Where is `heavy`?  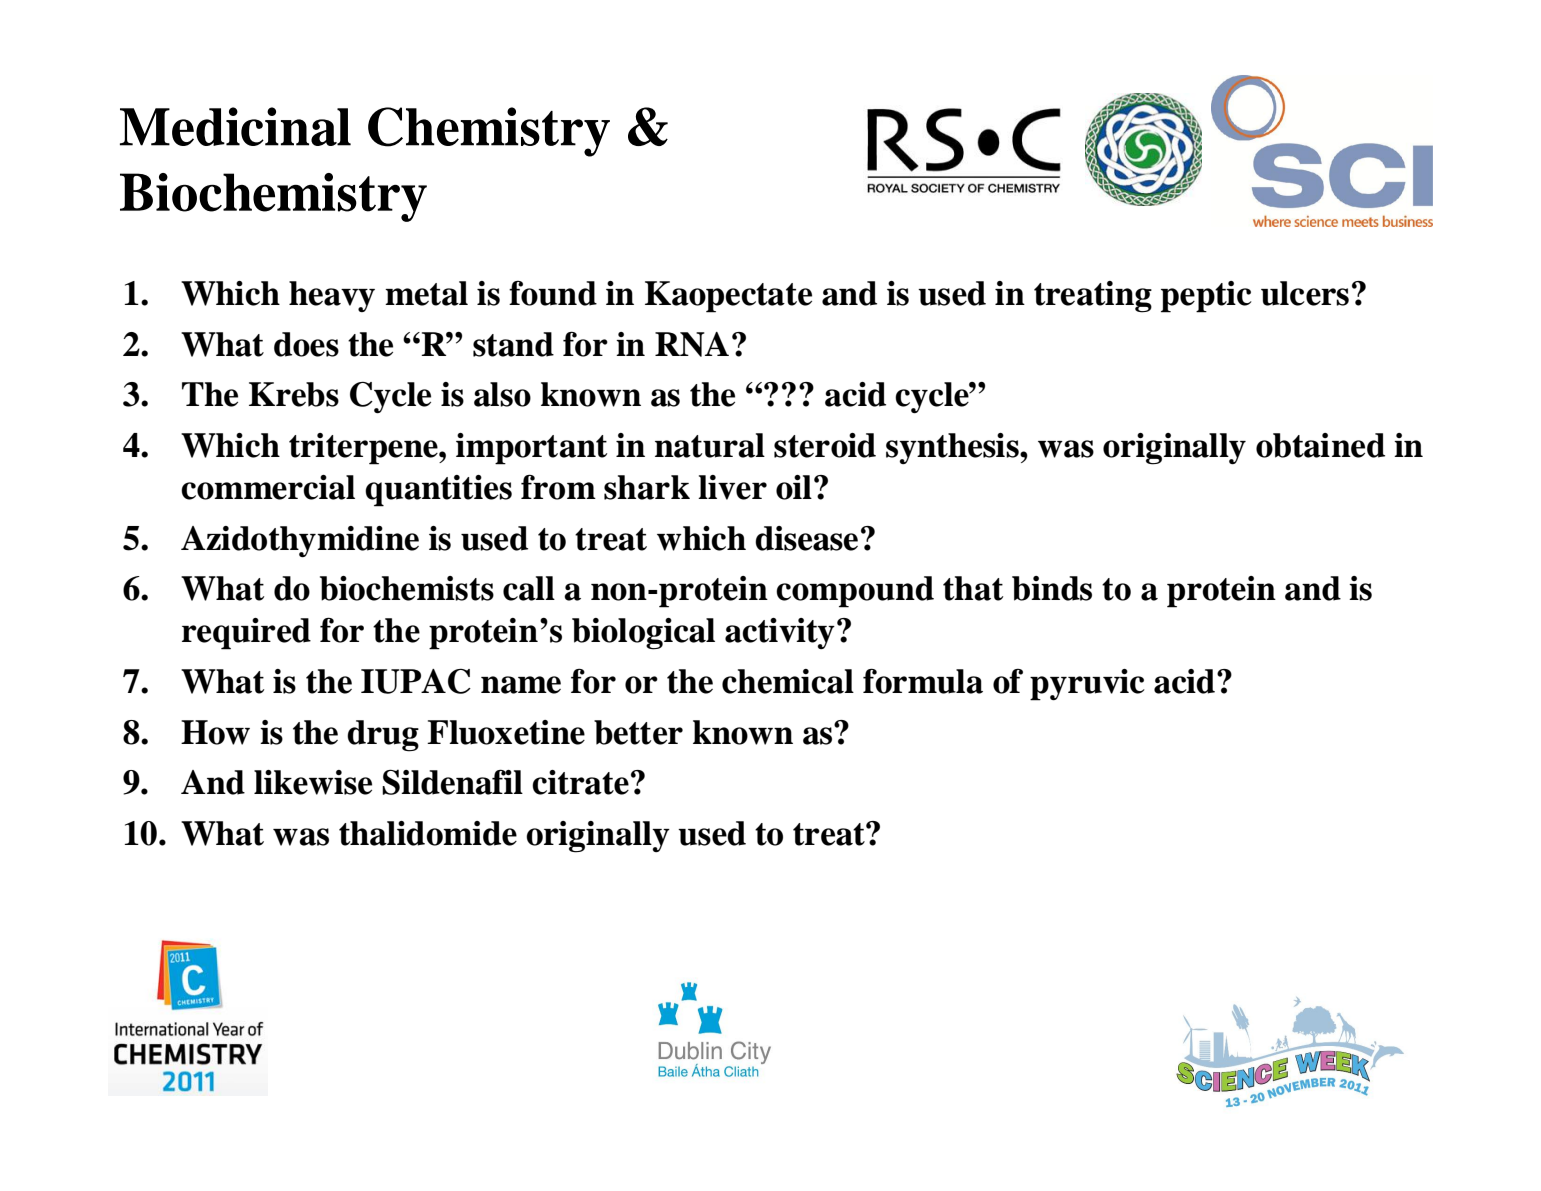
heavy is located at coordinates (332, 296).
